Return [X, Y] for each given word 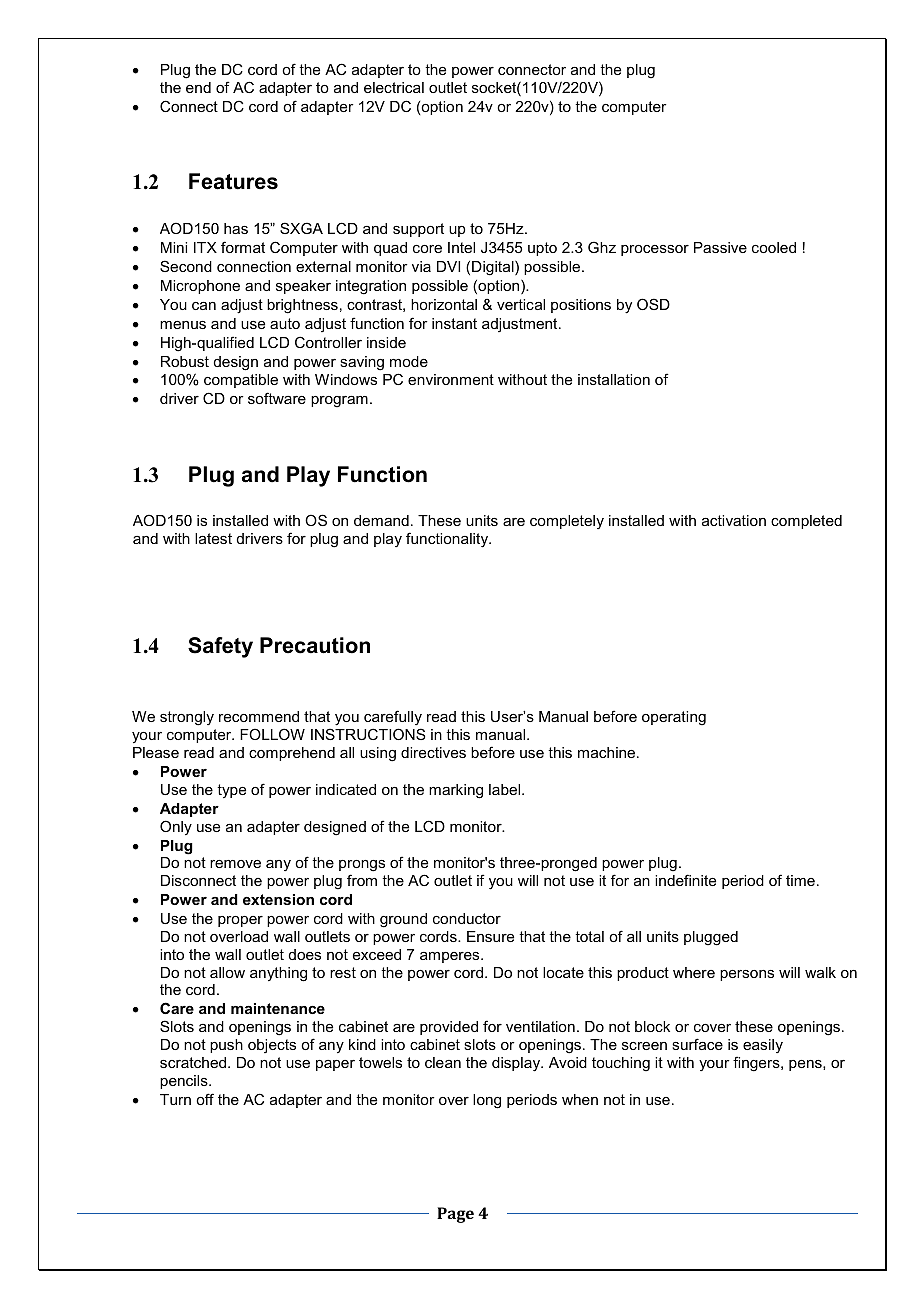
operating [674, 718]
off [205, 1099]
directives [433, 752]
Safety [220, 647]
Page [455, 1215]
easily [763, 1046]
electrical [394, 87]
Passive [720, 247]
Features [233, 181]
